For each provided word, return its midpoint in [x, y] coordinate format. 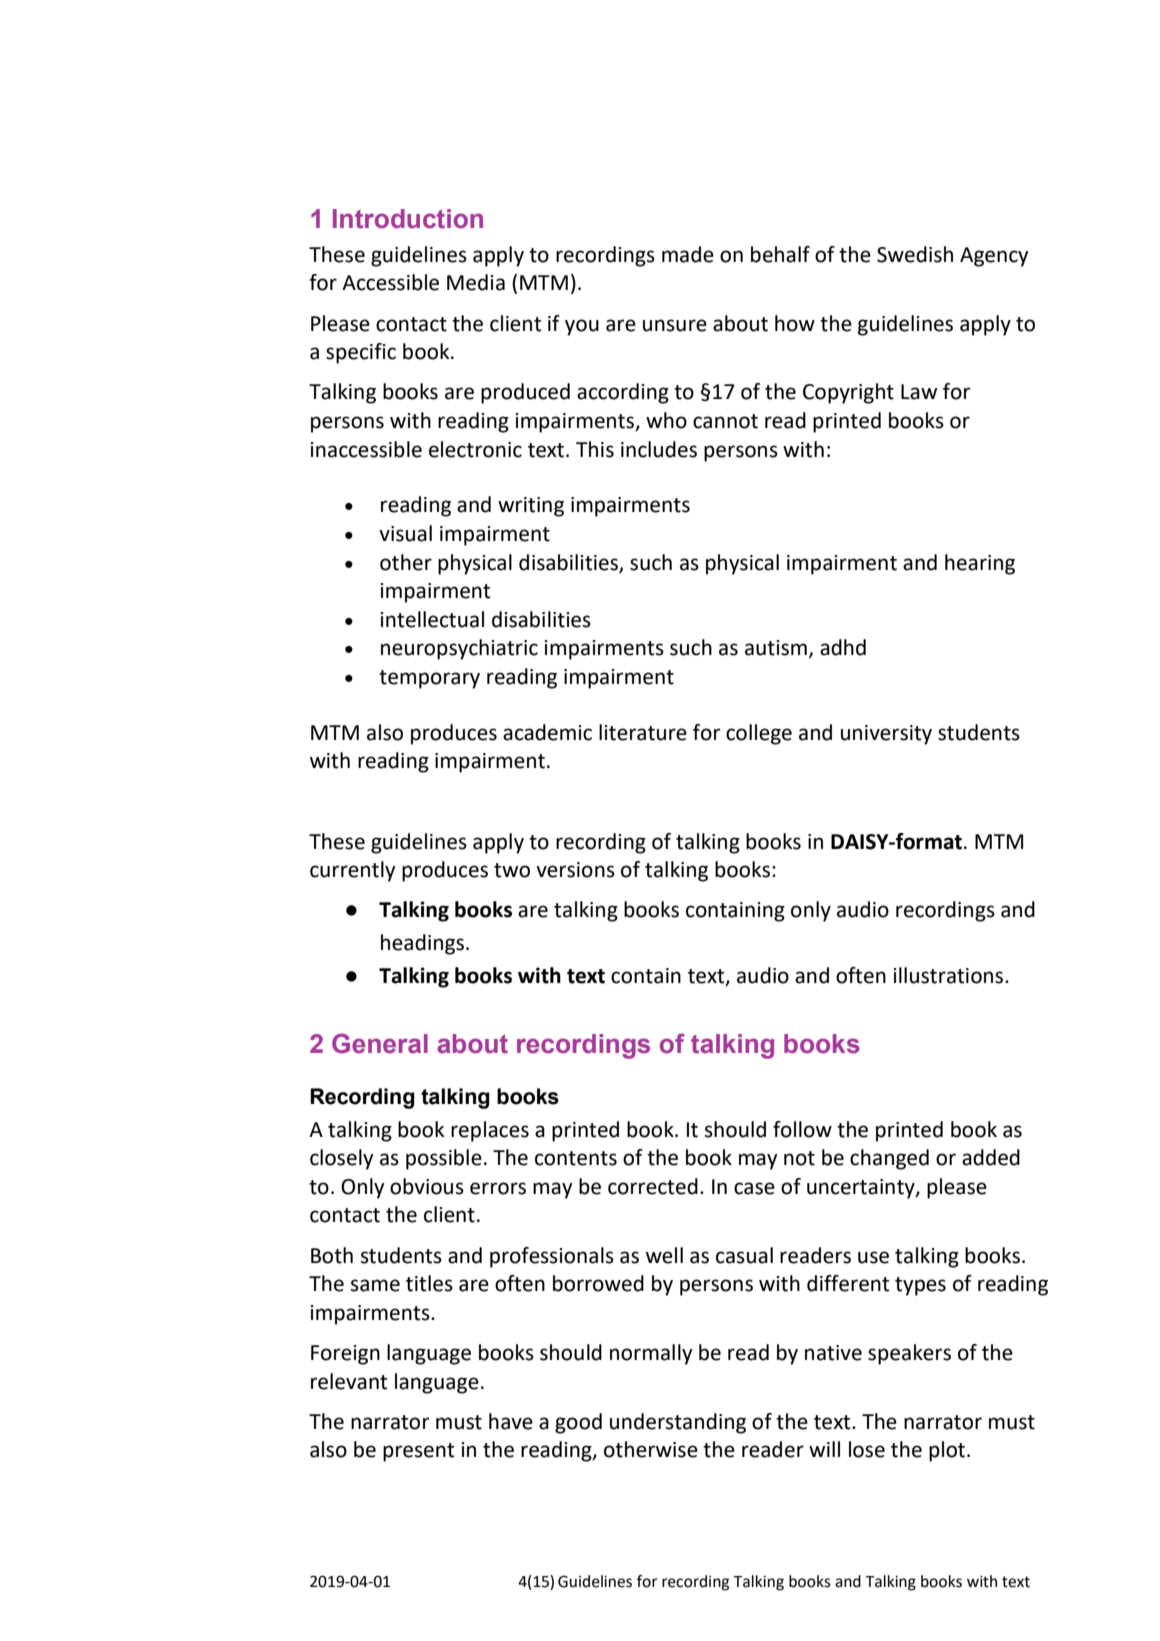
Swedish [915, 254]
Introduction [408, 219]
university [886, 735]
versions [575, 870]
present [418, 1452]
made [688, 254]
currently [353, 871]
